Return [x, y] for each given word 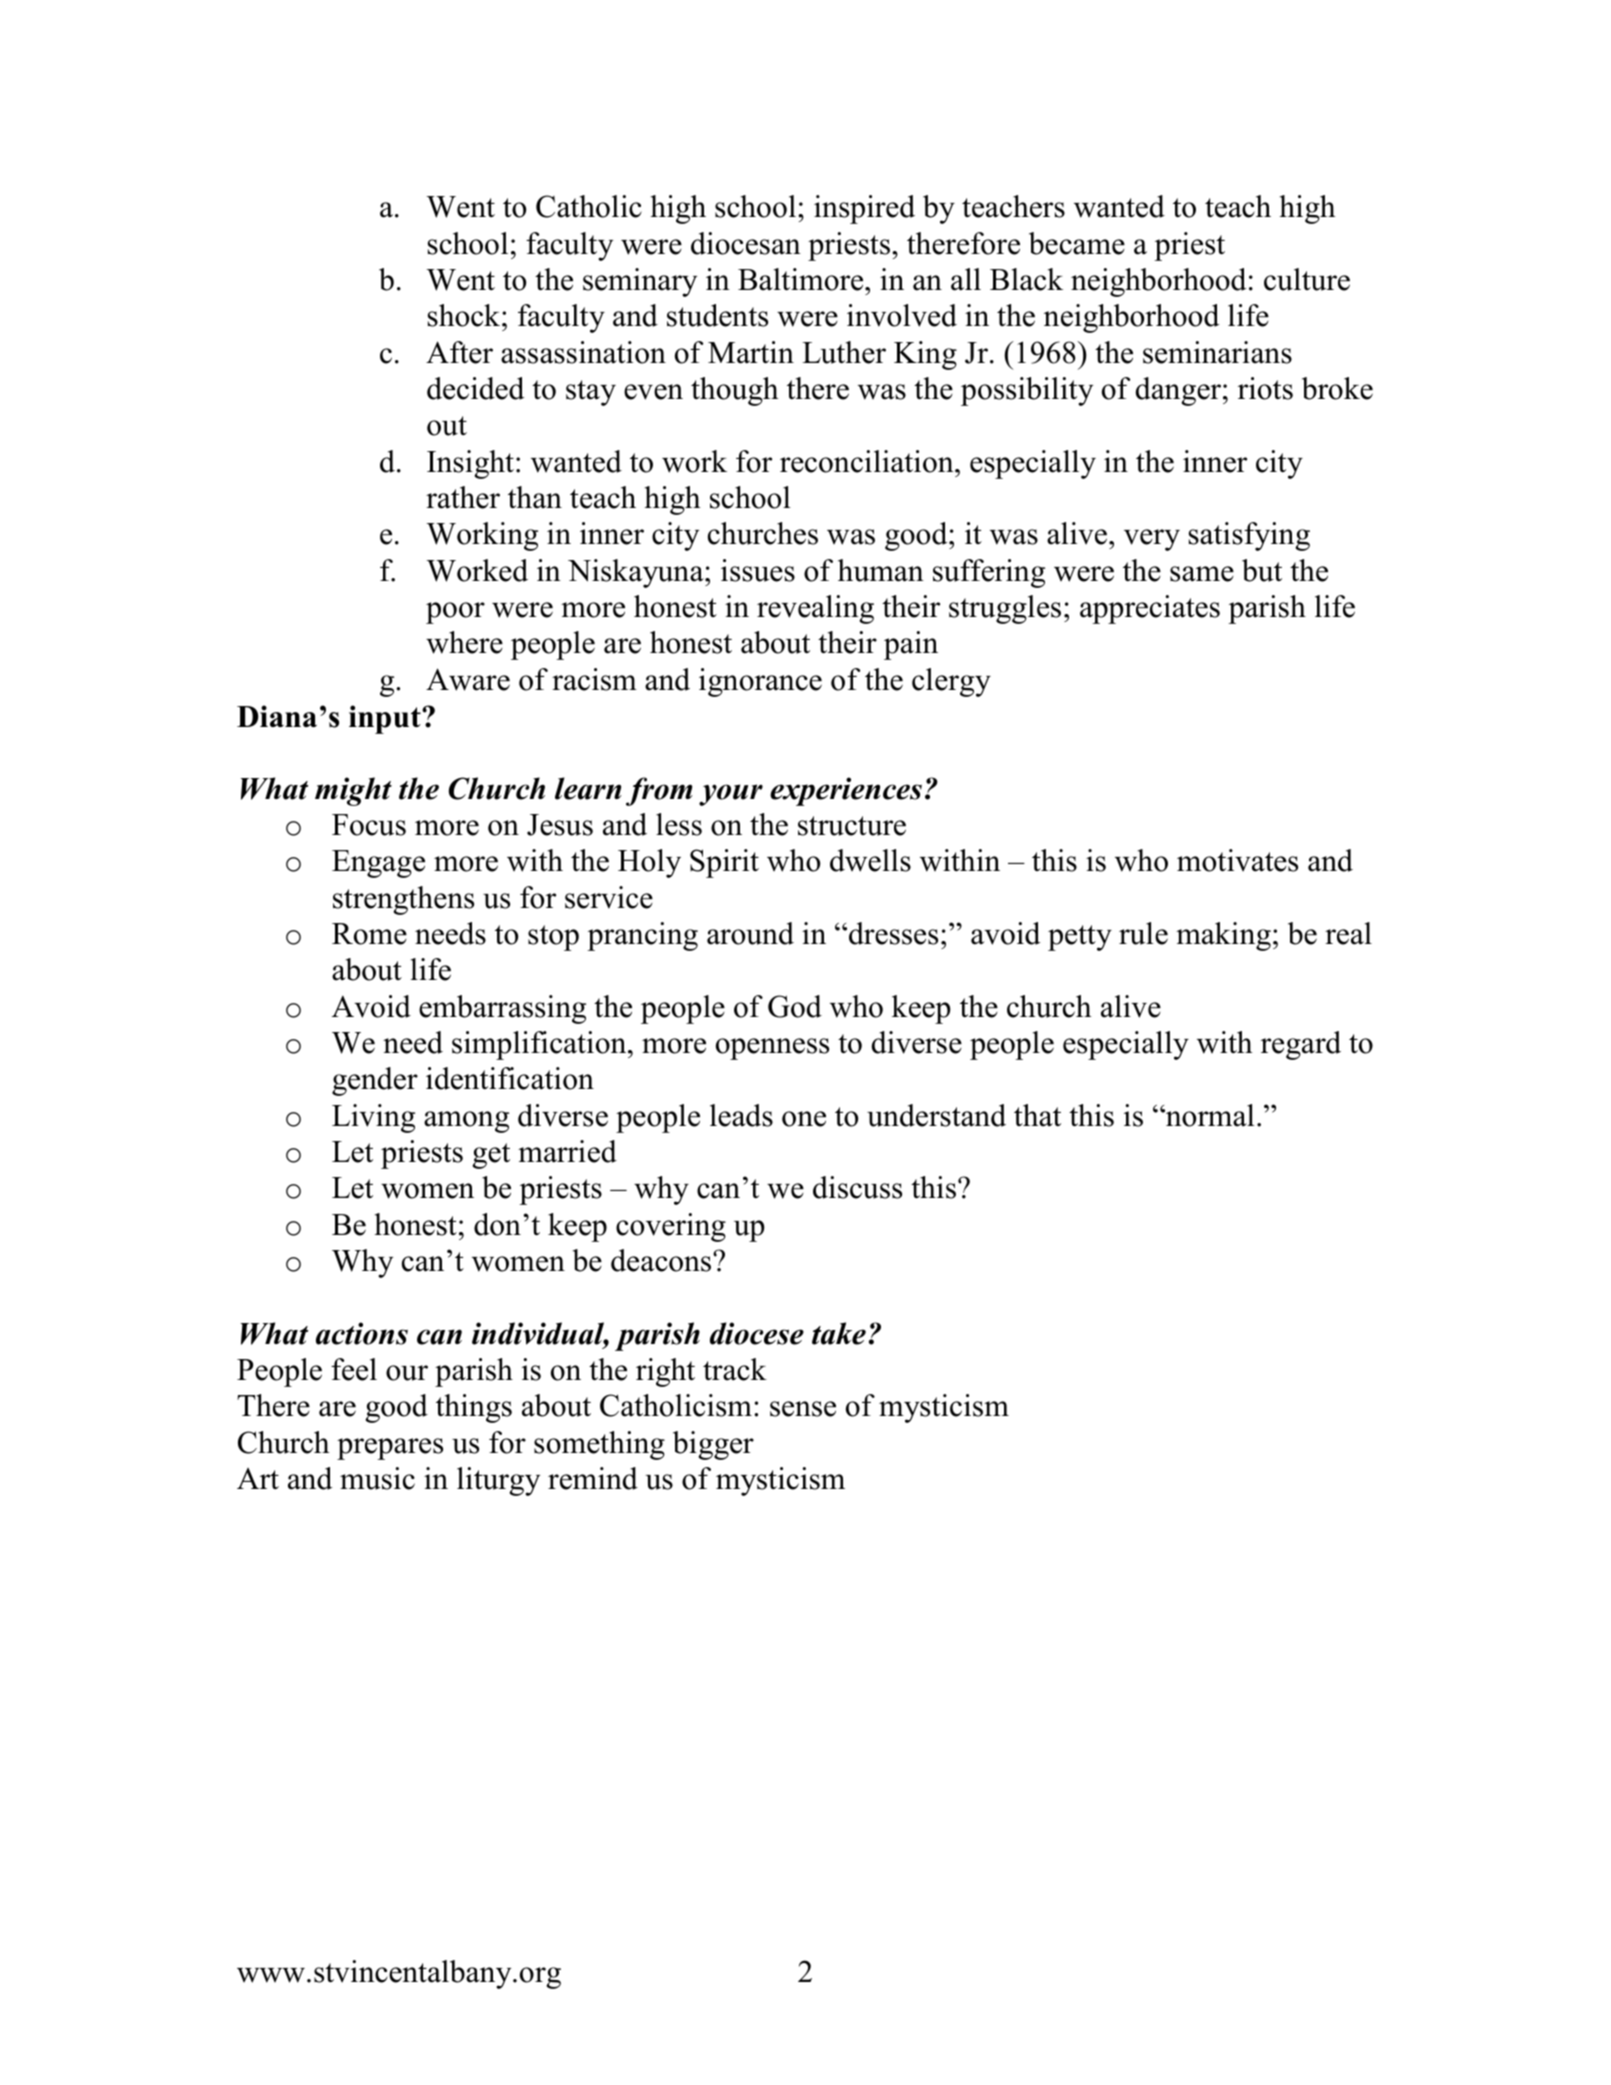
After [459, 352]
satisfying [1249, 536]
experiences [846, 791]
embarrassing [502, 1009]
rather [463, 497]
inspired [864, 209]
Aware [468, 679]
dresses [893, 933]
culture [1307, 279]
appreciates [1150, 609]
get [491, 1156]
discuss [857, 1187]
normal [1209, 1115]
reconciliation [868, 461]
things [474, 1408]
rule [1143, 933]
